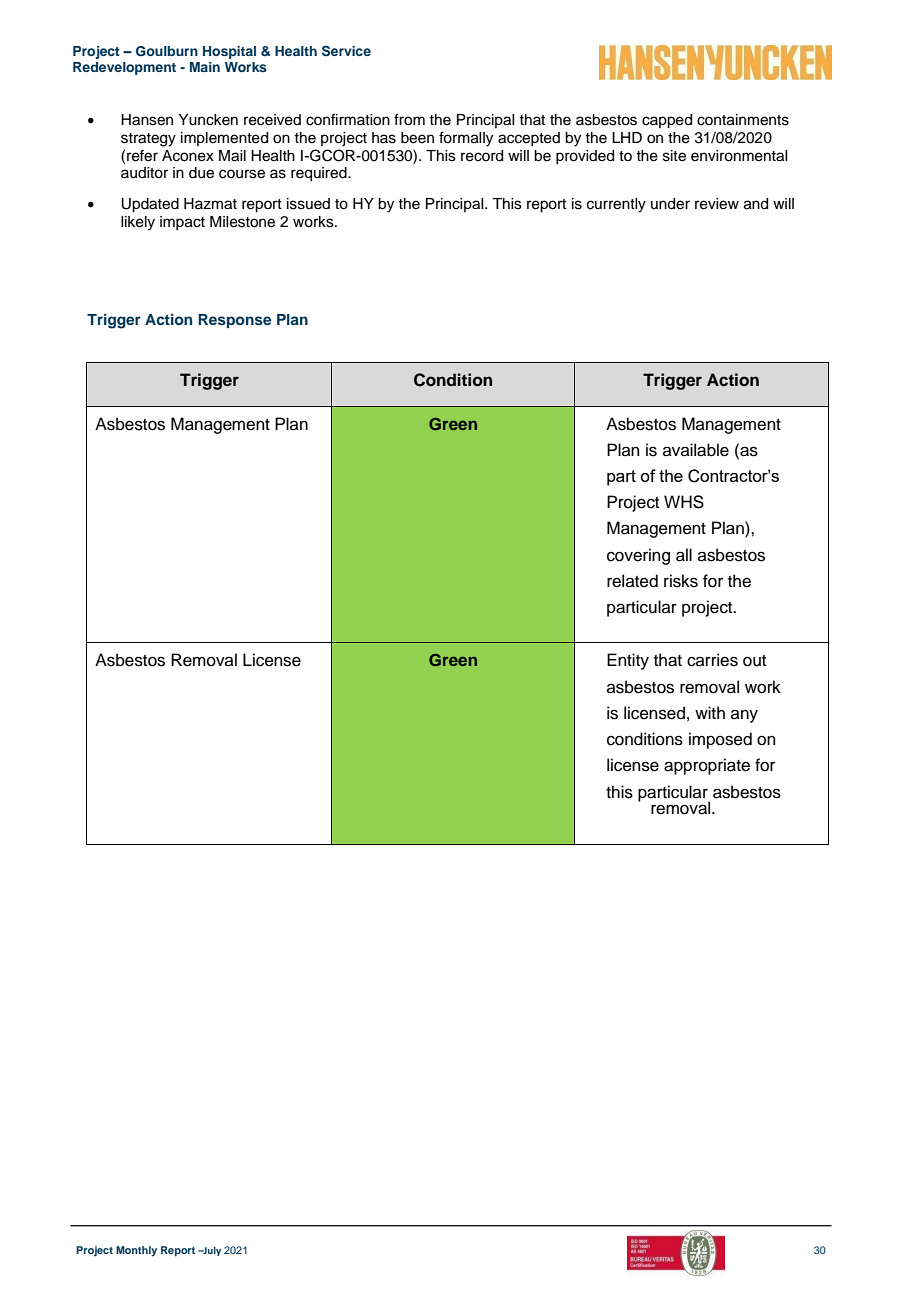 The width and height of the screenshot is (924, 1308). Describe the element at coordinates (409, 119) in the screenshot. I see `from` at that location.
